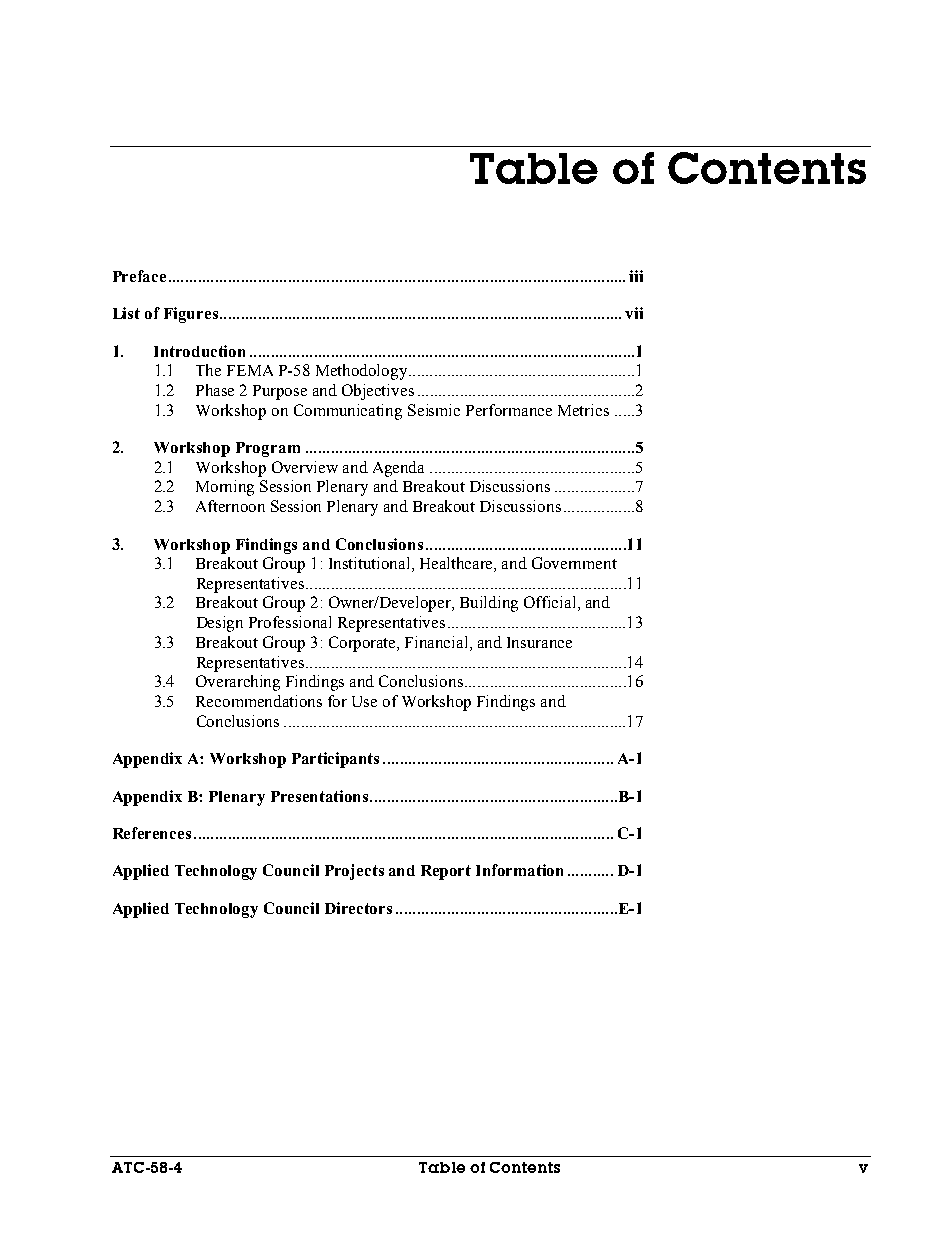 The image size is (952, 1233). Describe the element at coordinates (364, 701) in the screenshot. I see `Use` at that location.
